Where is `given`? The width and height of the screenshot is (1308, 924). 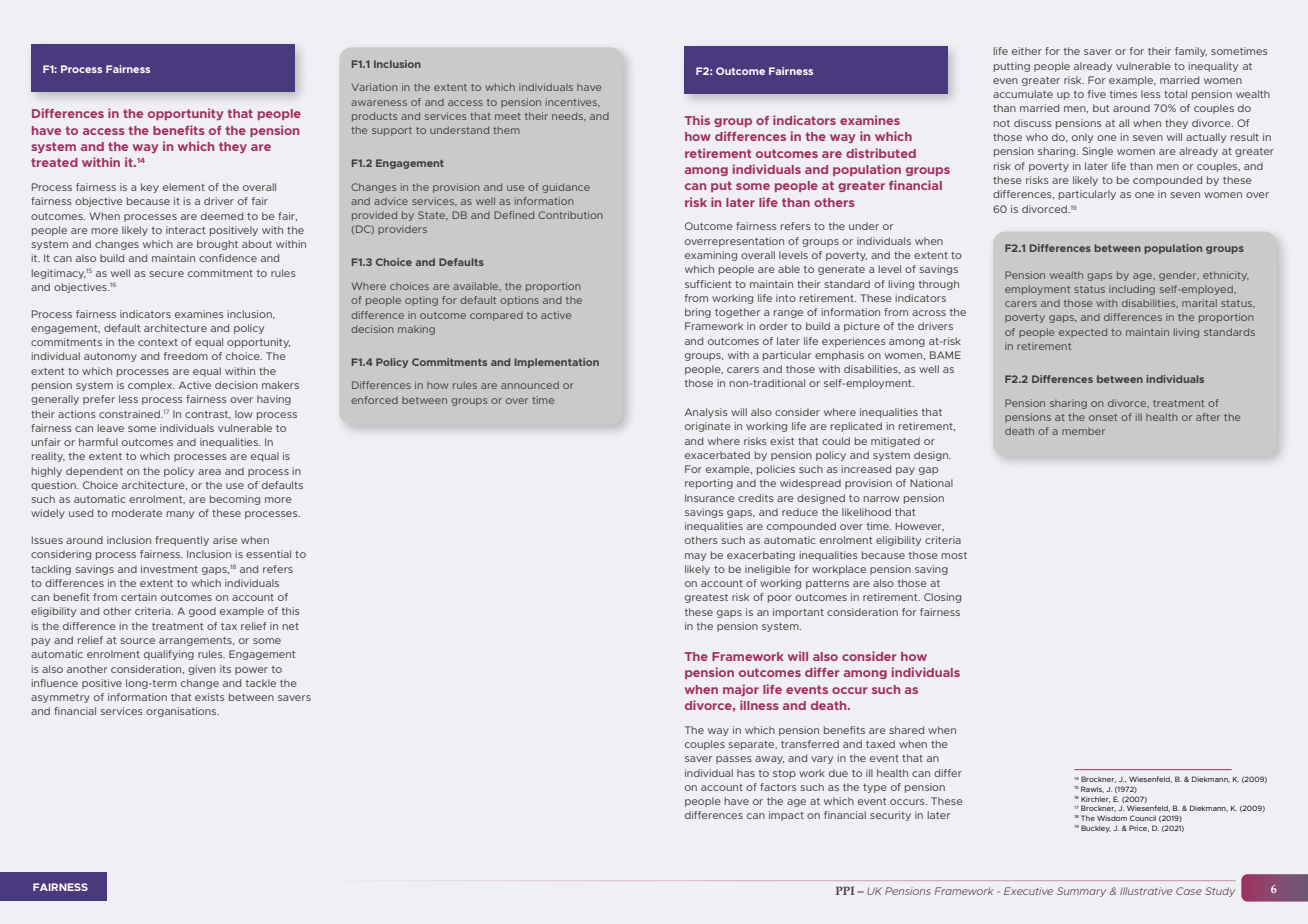 given is located at coordinates (202, 670).
